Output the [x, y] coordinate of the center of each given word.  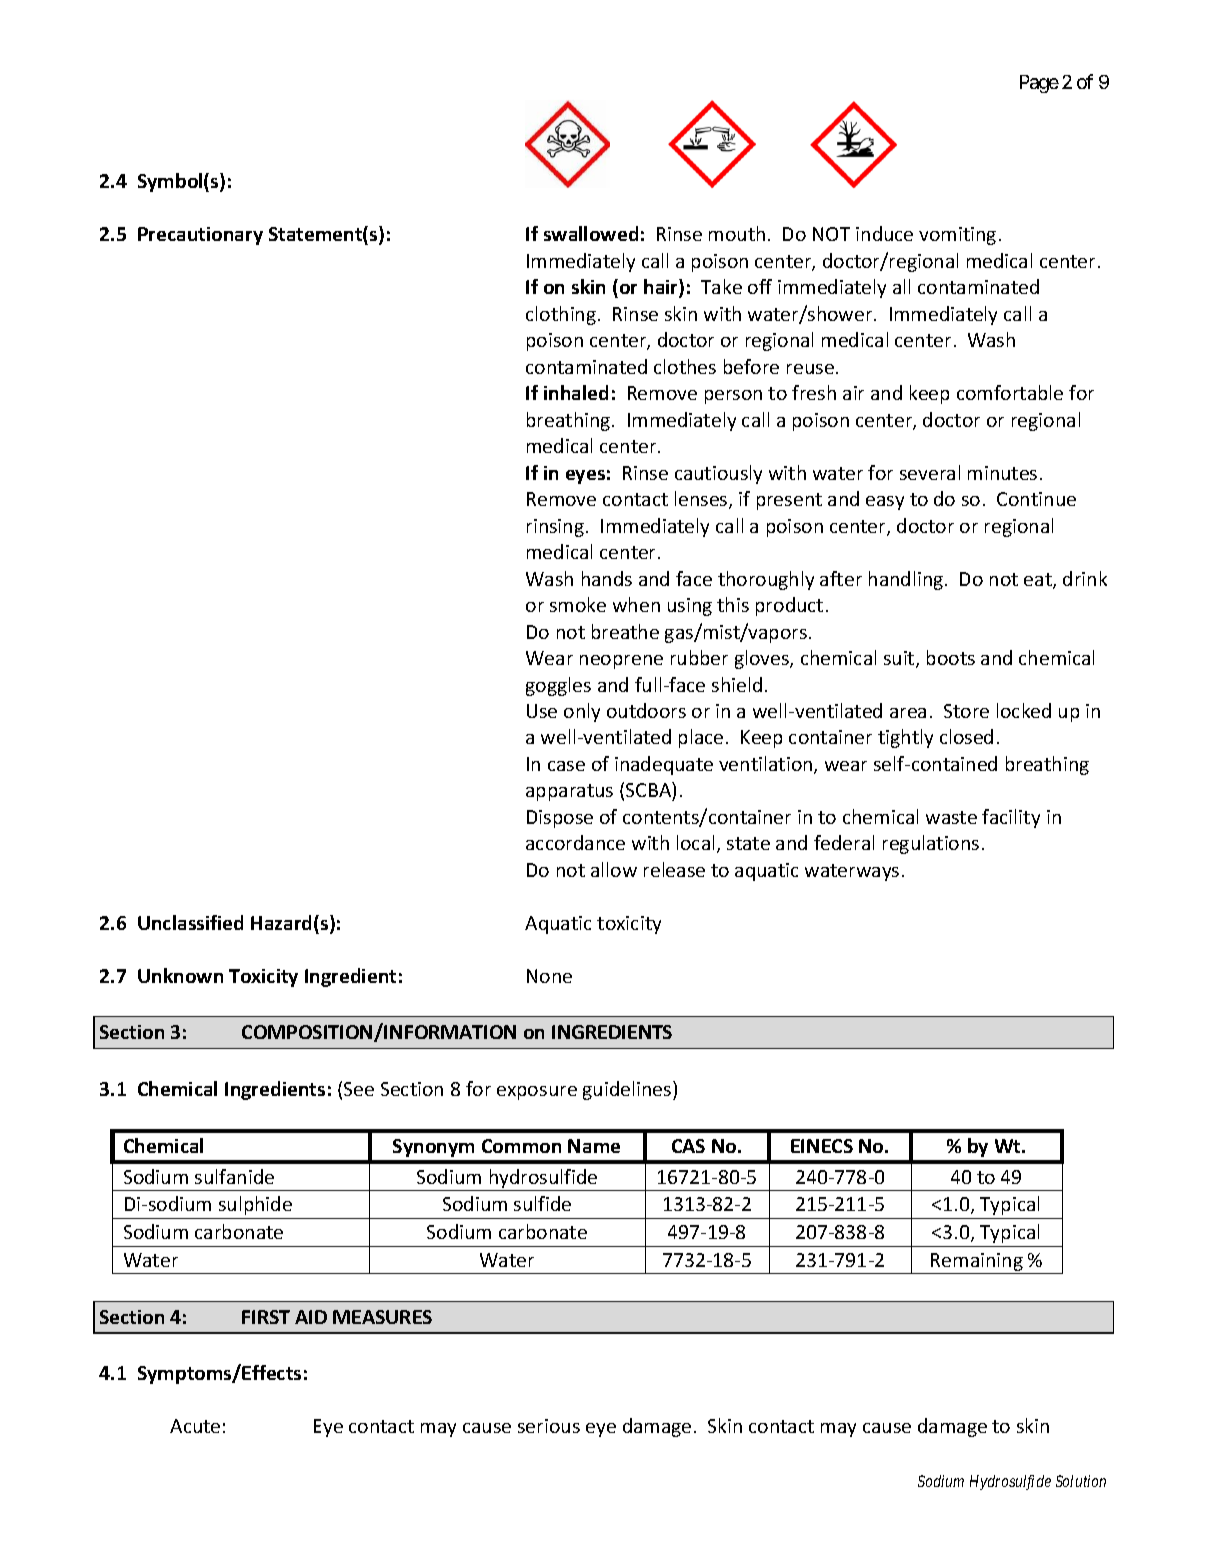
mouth [737, 233]
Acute [195, 1426]
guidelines [628, 1090]
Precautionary [200, 236]
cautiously [718, 474]
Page [1039, 84]
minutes [1002, 473]
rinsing [555, 528]
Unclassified [190, 922]
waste [951, 817]
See [359, 1089]
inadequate [664, 765]
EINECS [822, 1146]
